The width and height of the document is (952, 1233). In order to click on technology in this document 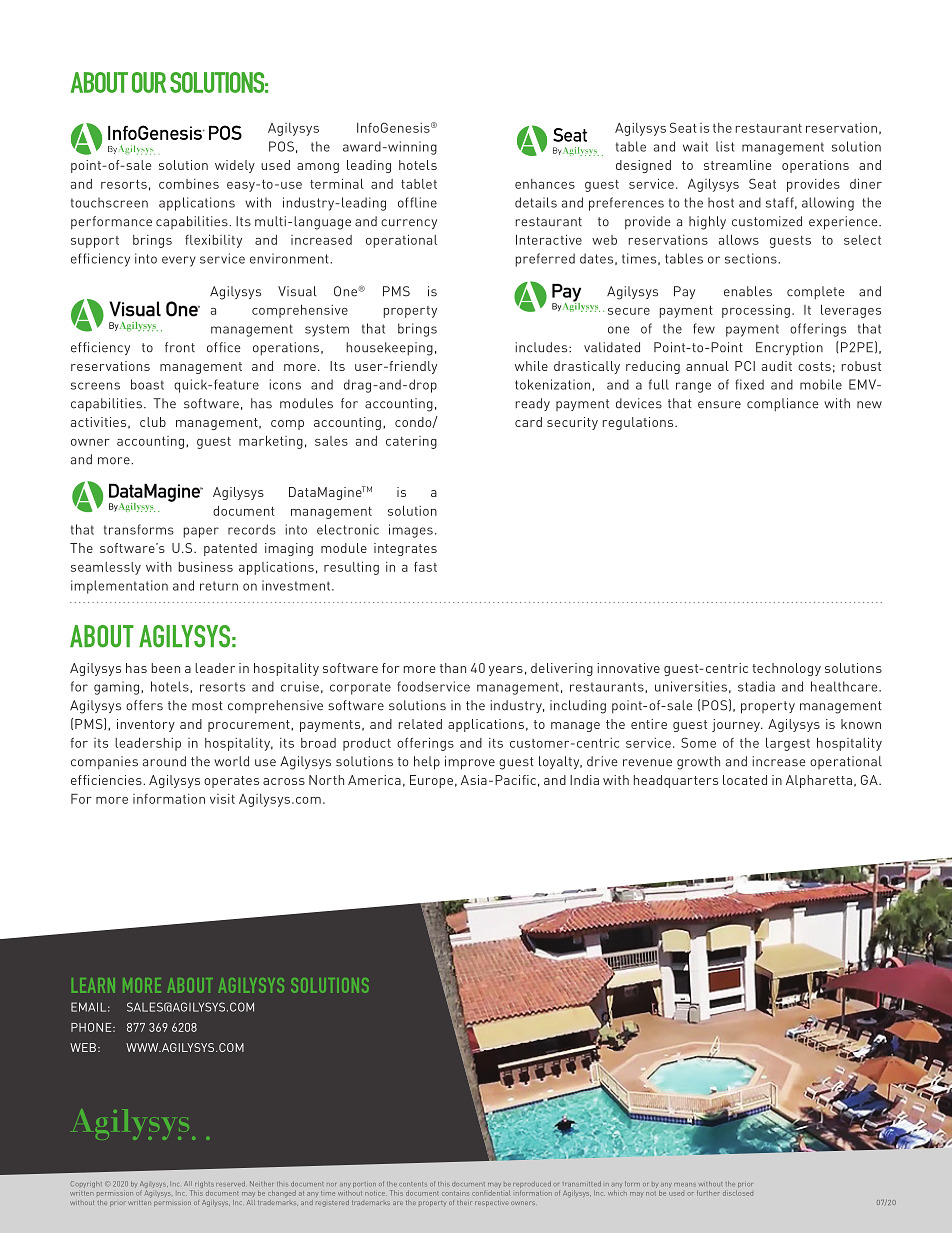, I will do `click(786, 669)`.
